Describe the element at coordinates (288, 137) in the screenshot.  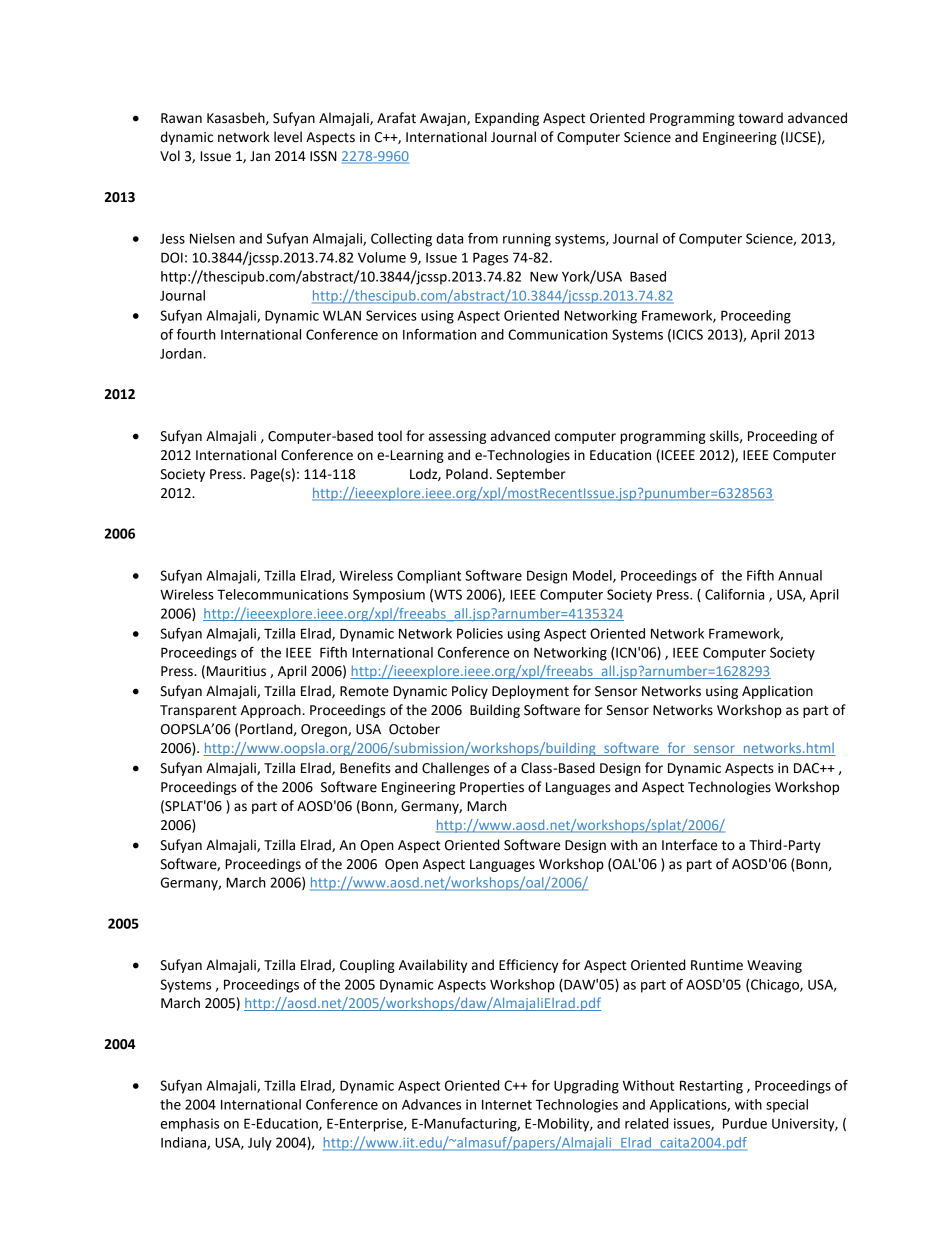
I see `level` at that location.
